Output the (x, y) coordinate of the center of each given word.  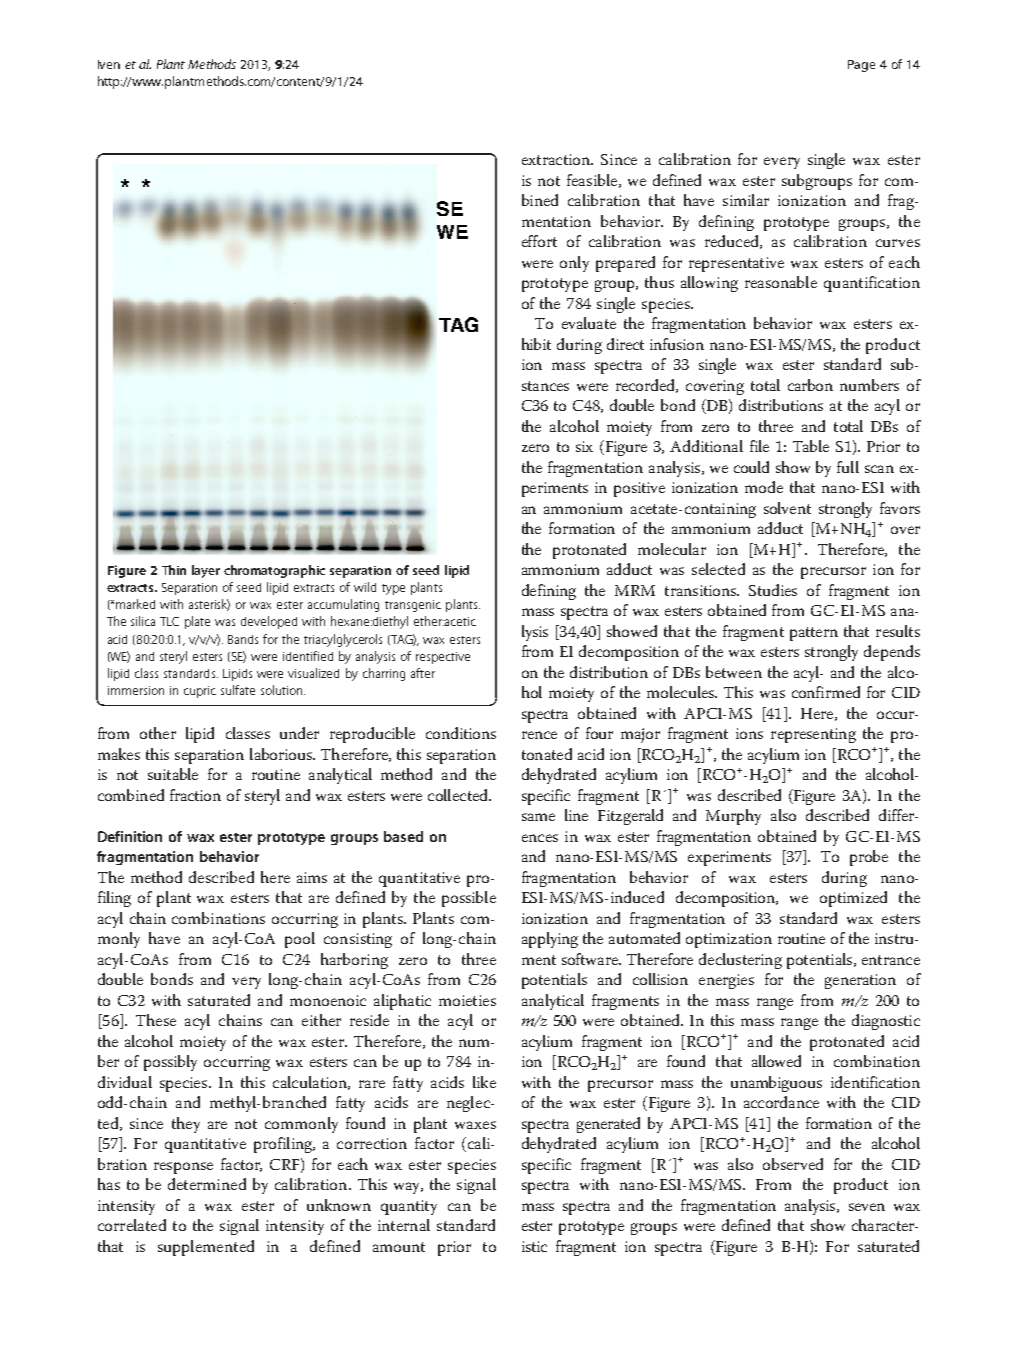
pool (300, 940)
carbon (810, 385)
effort (539, 241)
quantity (409, 1207)
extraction (557, 159)
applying (550, 940)
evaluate (589, 323)
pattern (814, 634)
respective (443, 658)
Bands (243, 639)
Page (861, 66)
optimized (853, 899)
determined (207, 1184)
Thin (174, 570)
